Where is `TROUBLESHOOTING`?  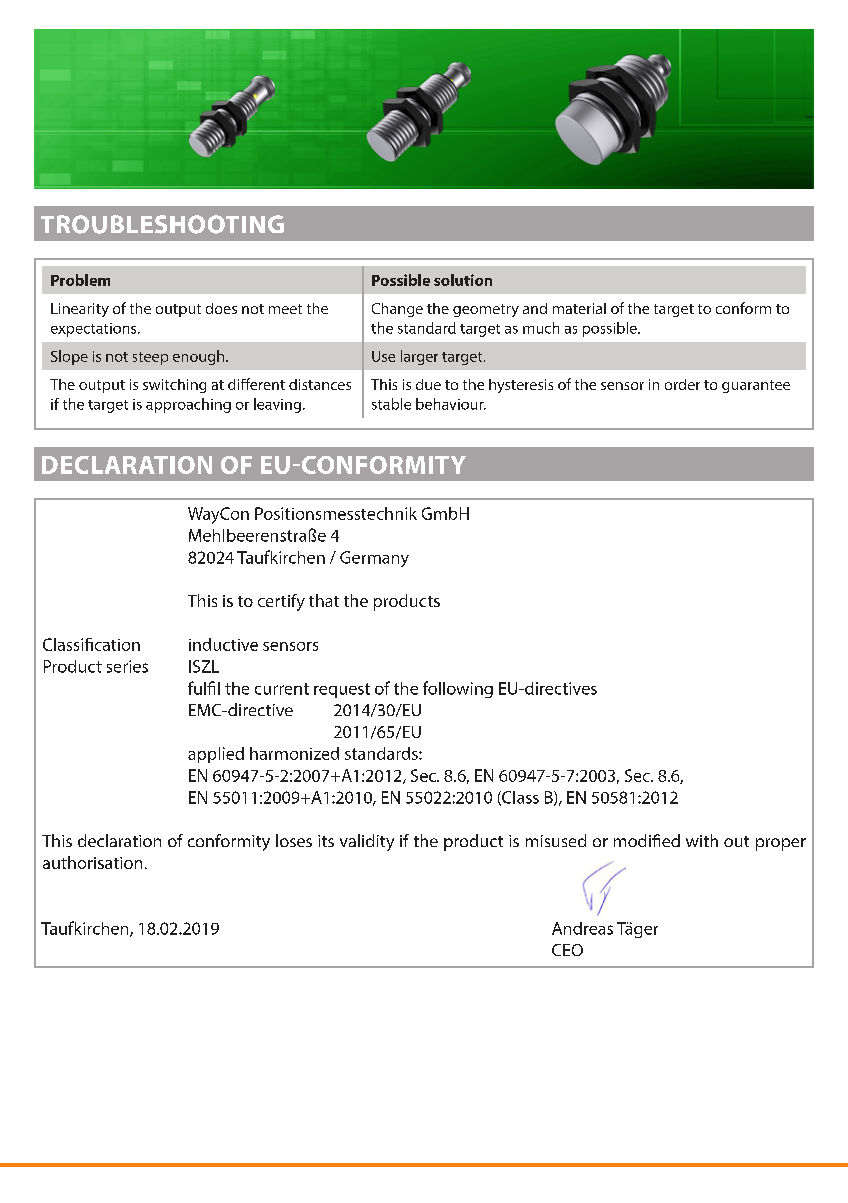
TROUBLESHOOTING is located at coordinates (162, 224).
